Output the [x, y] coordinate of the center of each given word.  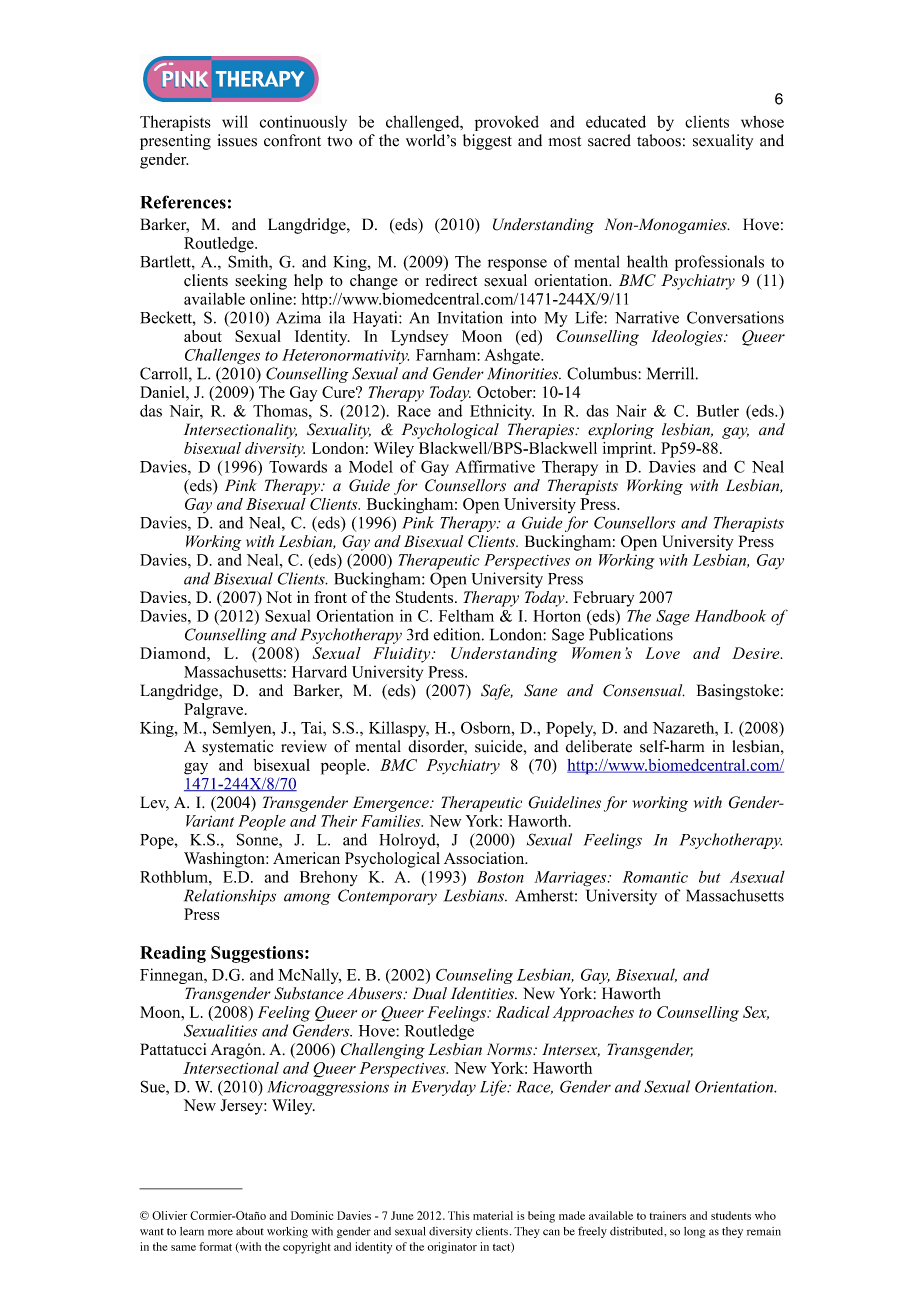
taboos [659, 140]
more [220, 1232]
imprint [629, 450]
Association [485, 858]
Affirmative [495, 466]
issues [237, 140]
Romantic [655, 877]
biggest [487, 142]
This [459, 1215]
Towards [298, 466]
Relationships [230, 897]
